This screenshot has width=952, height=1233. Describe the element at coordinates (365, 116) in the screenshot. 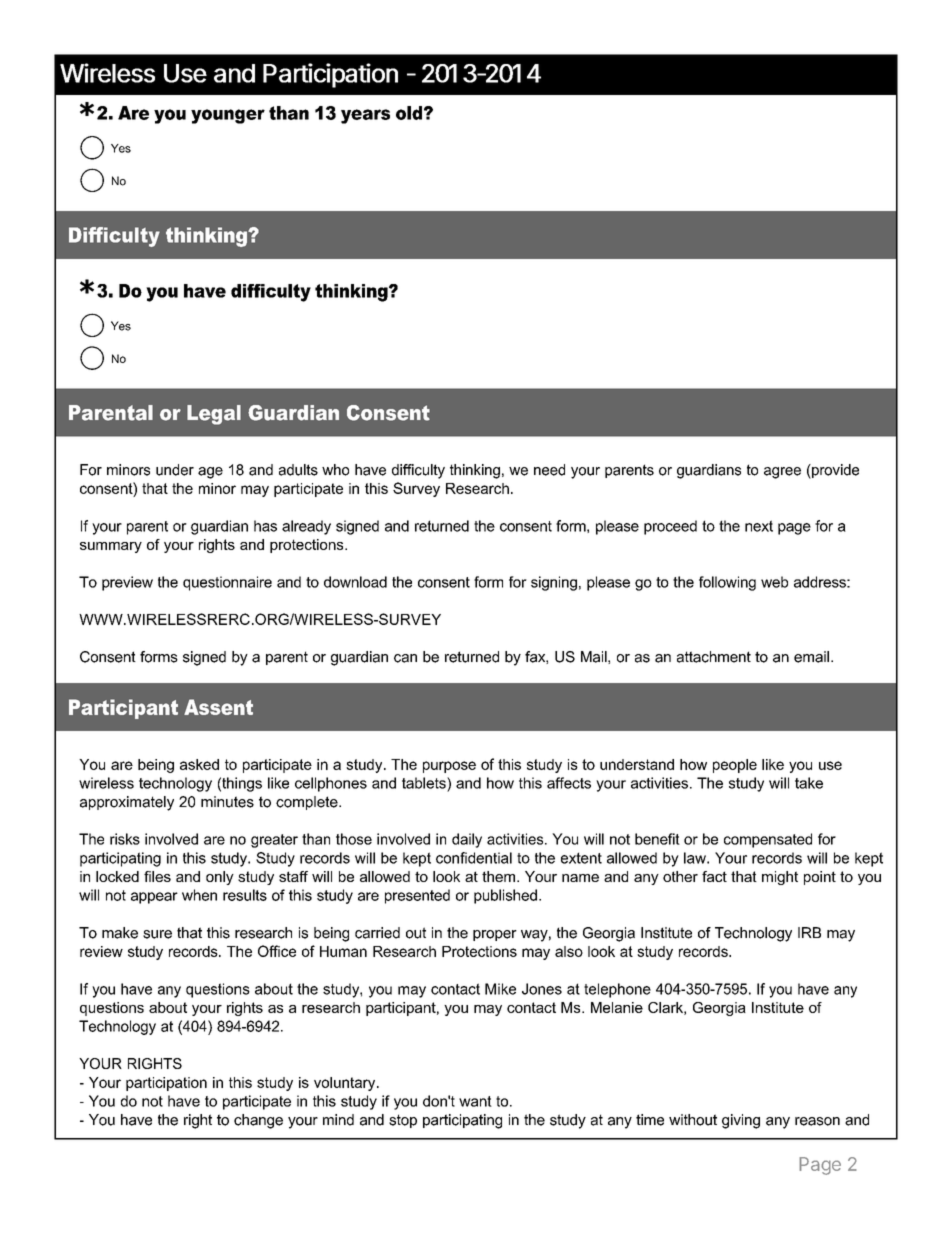

I see `years` at that location.
